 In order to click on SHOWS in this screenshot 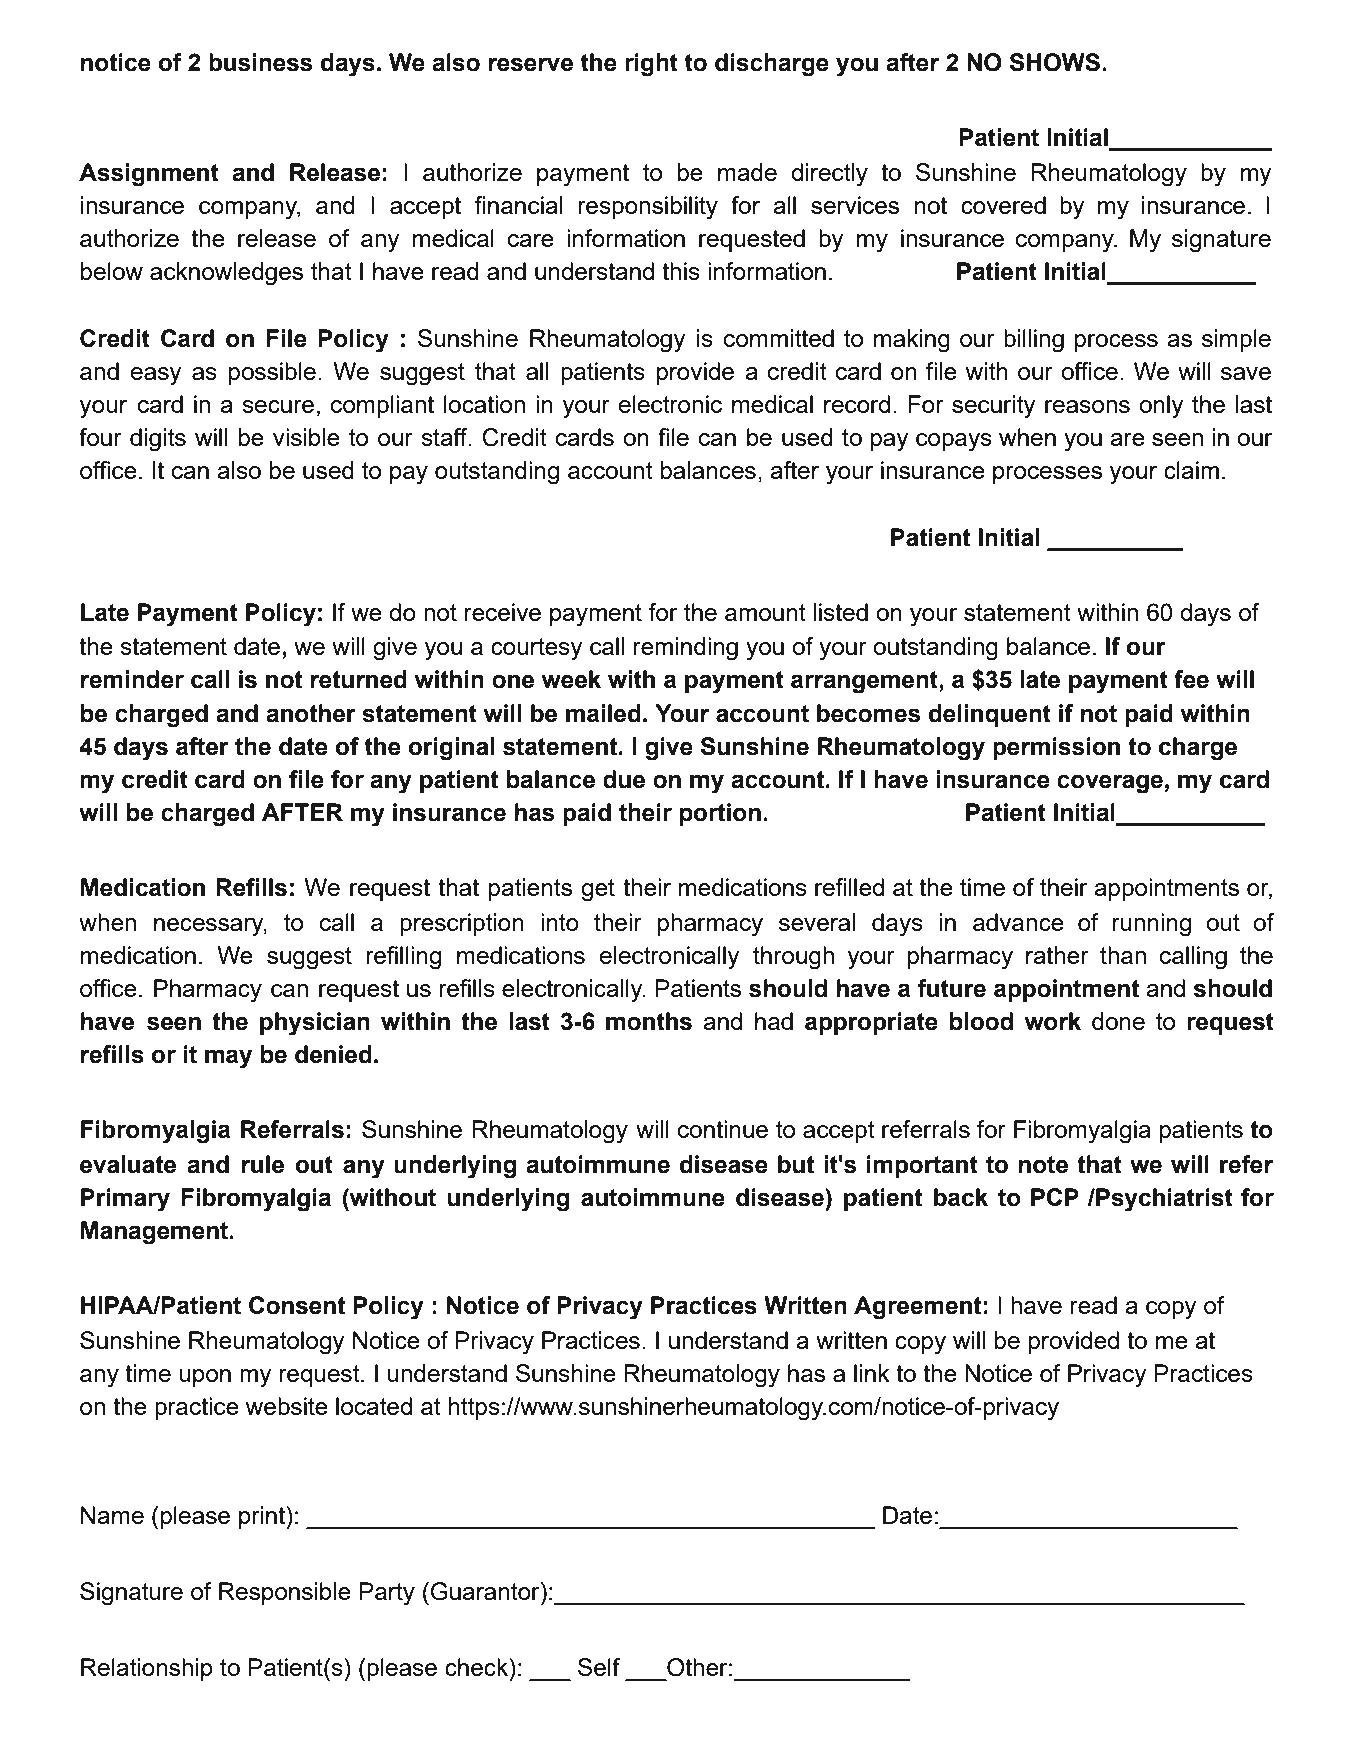, I will do `click(1055, 62)`.
